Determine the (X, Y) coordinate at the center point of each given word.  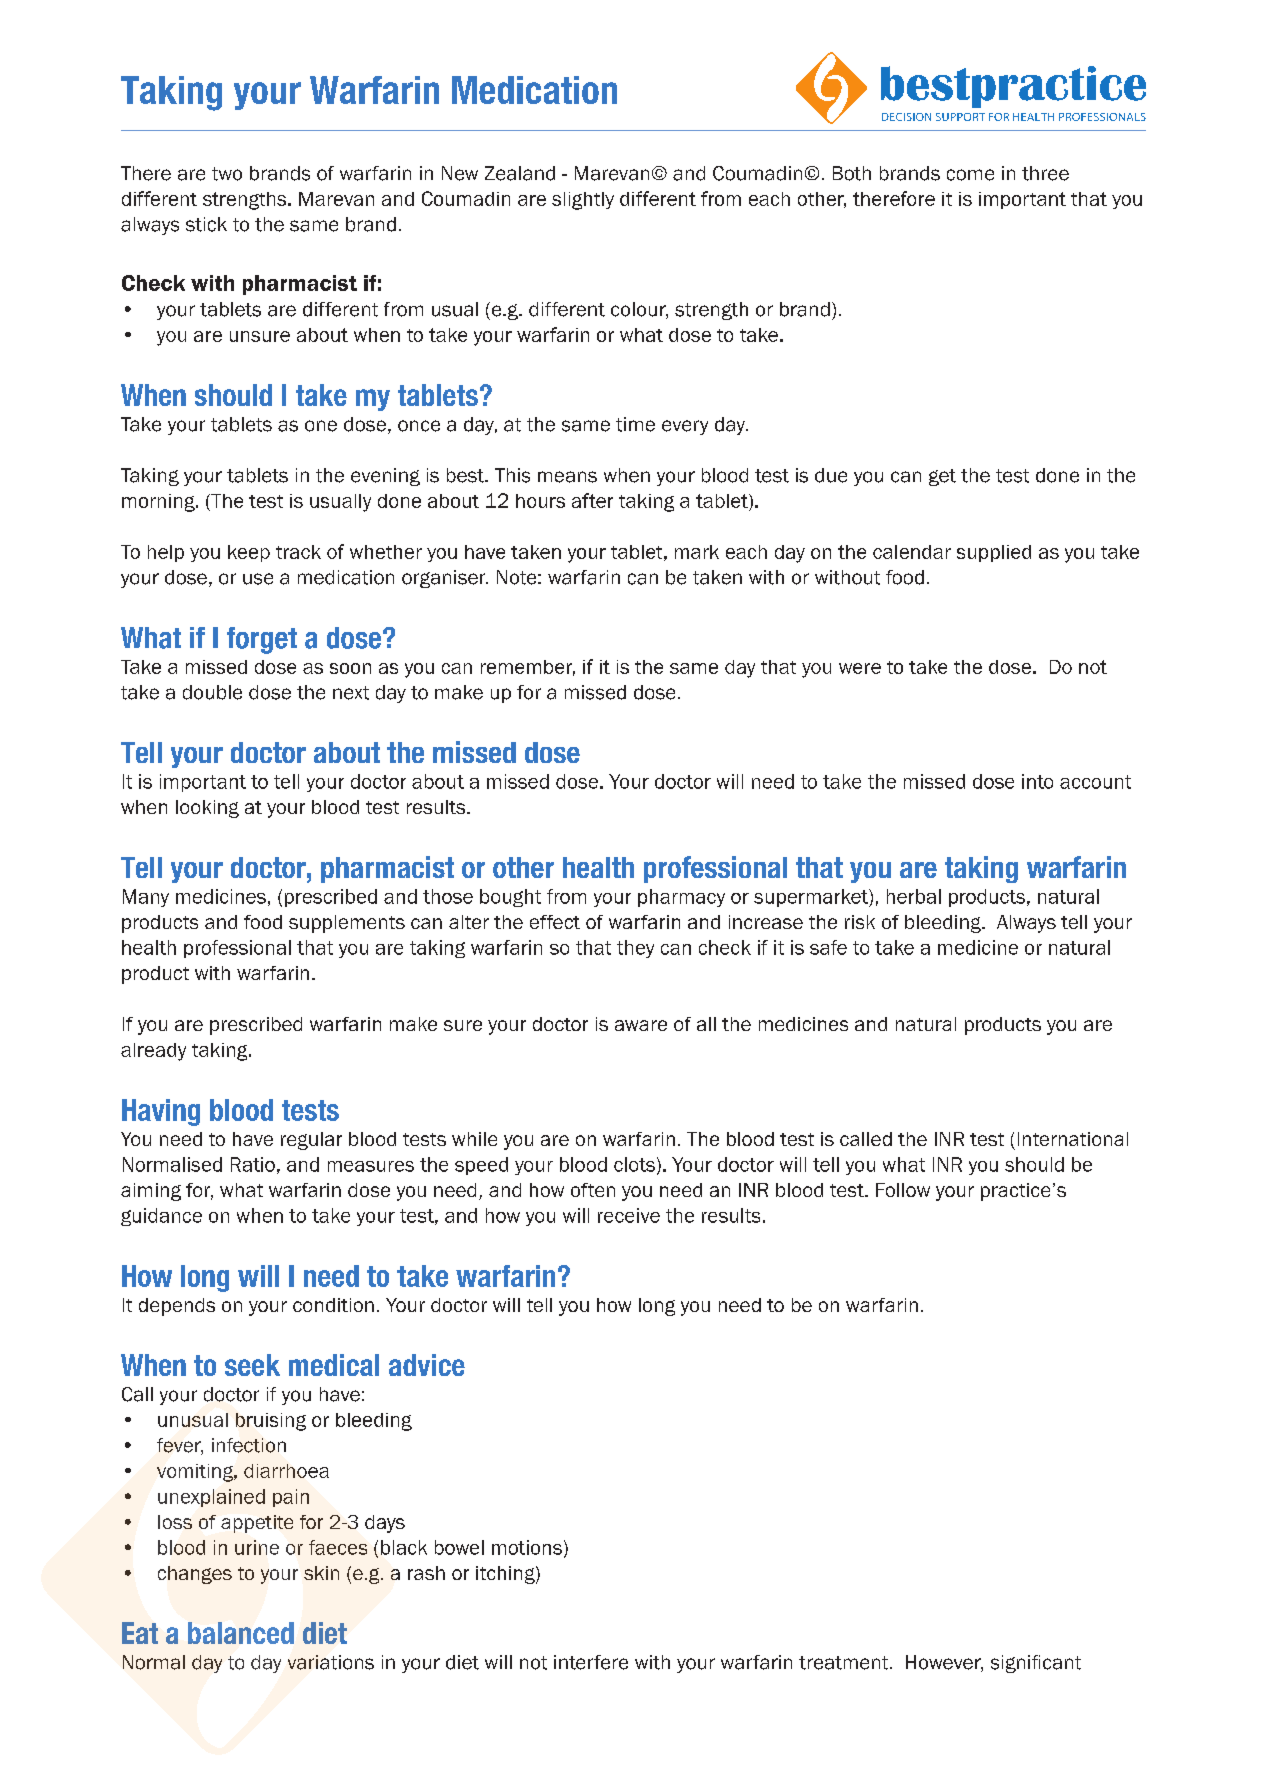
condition (333, 1305)
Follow (903, 1190)
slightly (583, 201)
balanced (241, 1633)
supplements (347, 924)
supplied (994, 553)
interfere (591, 1662)
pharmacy (681, 898)
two (227, 174)
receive (629, 1215)
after (592, 500)
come (970, 175)
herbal (914, 896)
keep (249, 553)
